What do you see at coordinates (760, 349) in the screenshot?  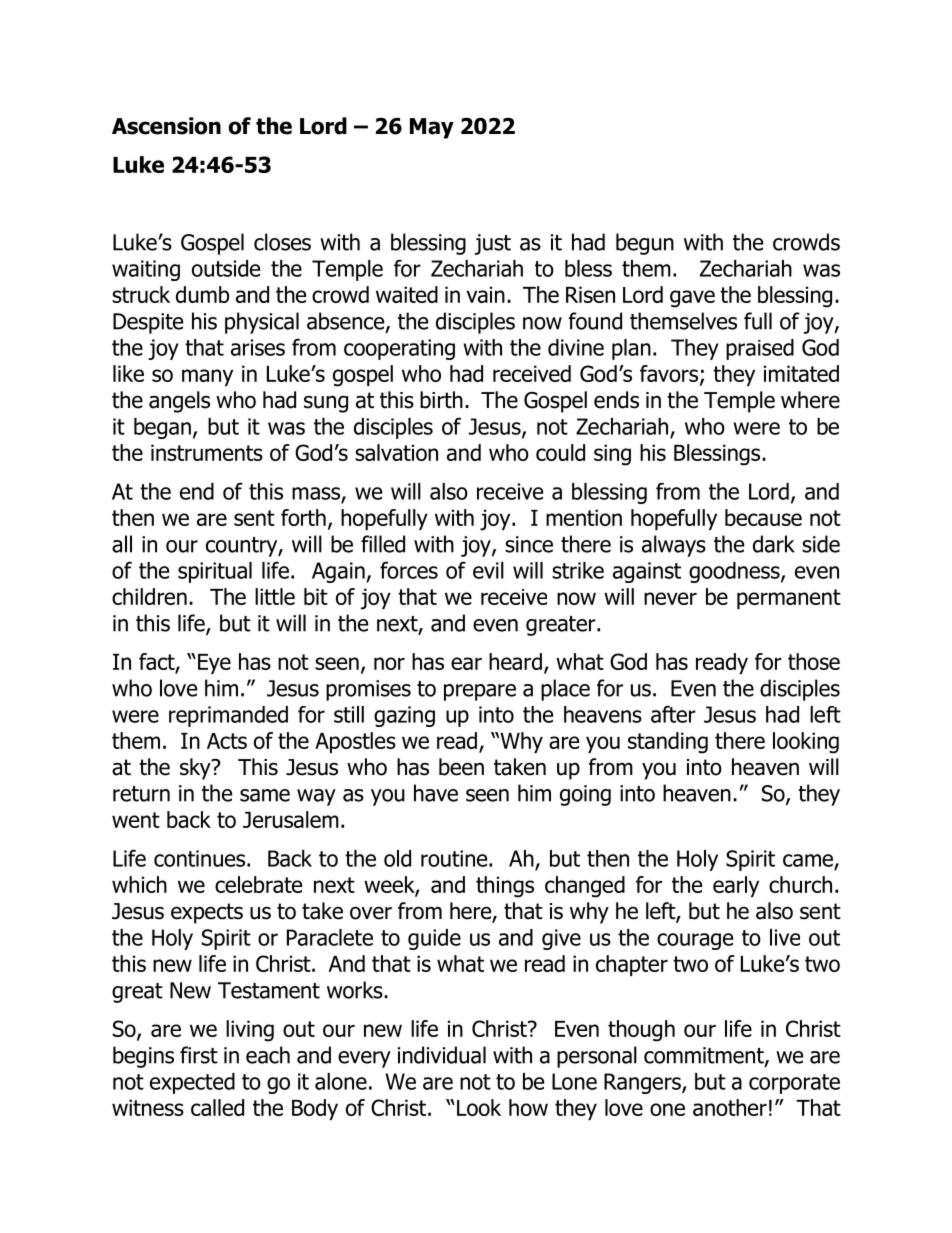 I see `praised` at bounding box center [760, 349].
